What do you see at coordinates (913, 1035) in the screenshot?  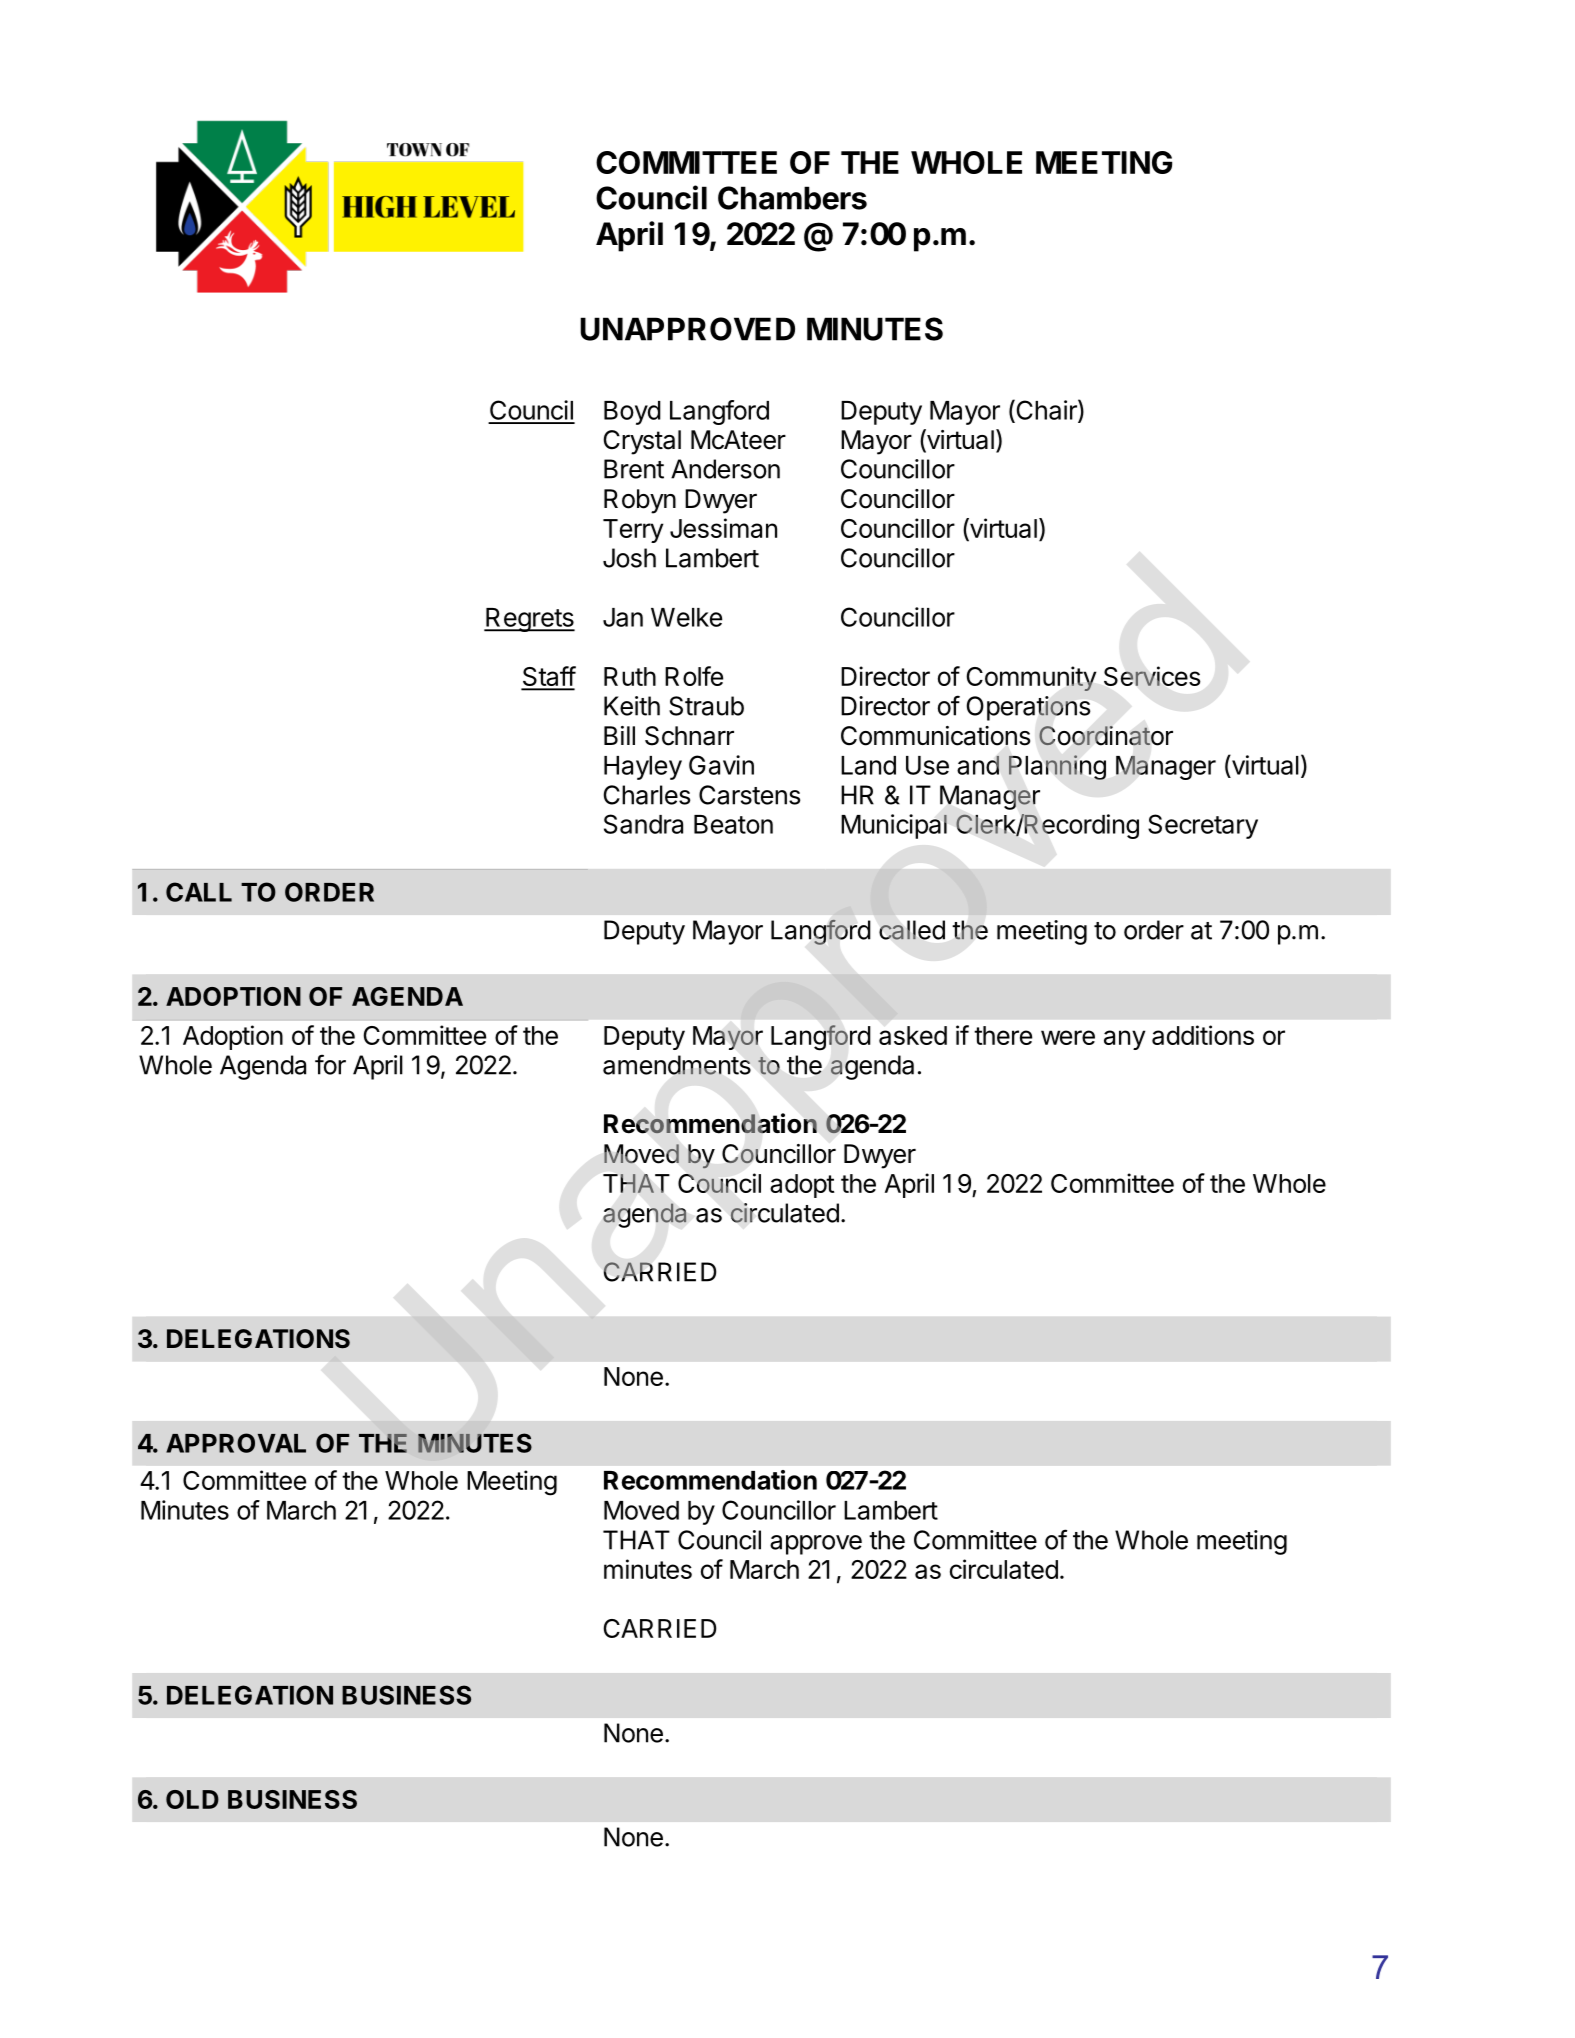 I see `asked` at bounding box center [913, 1035].
